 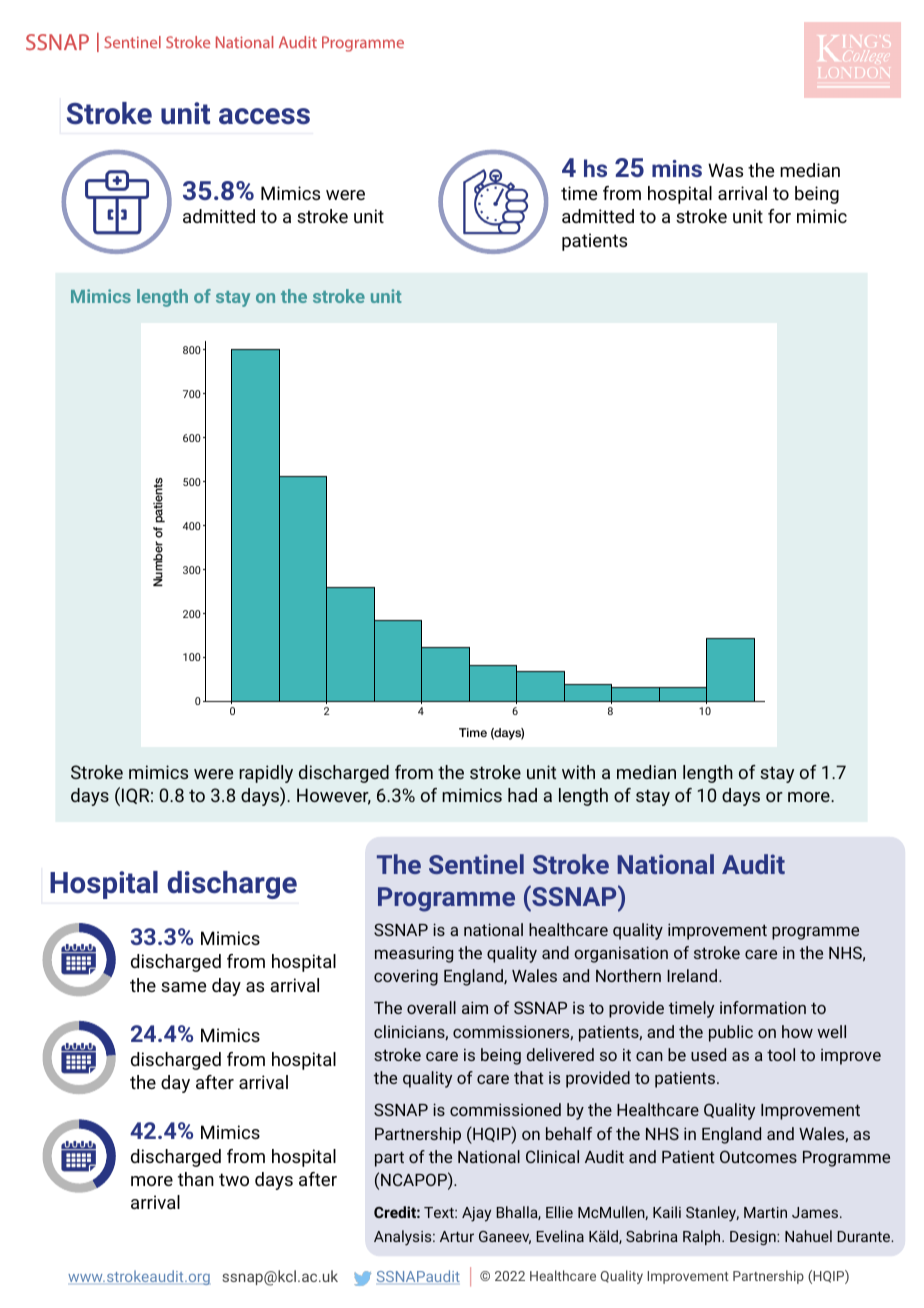 What do you see at coordinates (765, 1212) in the screenshot?
I see `Martin` at bounding box center [765, 1212].
